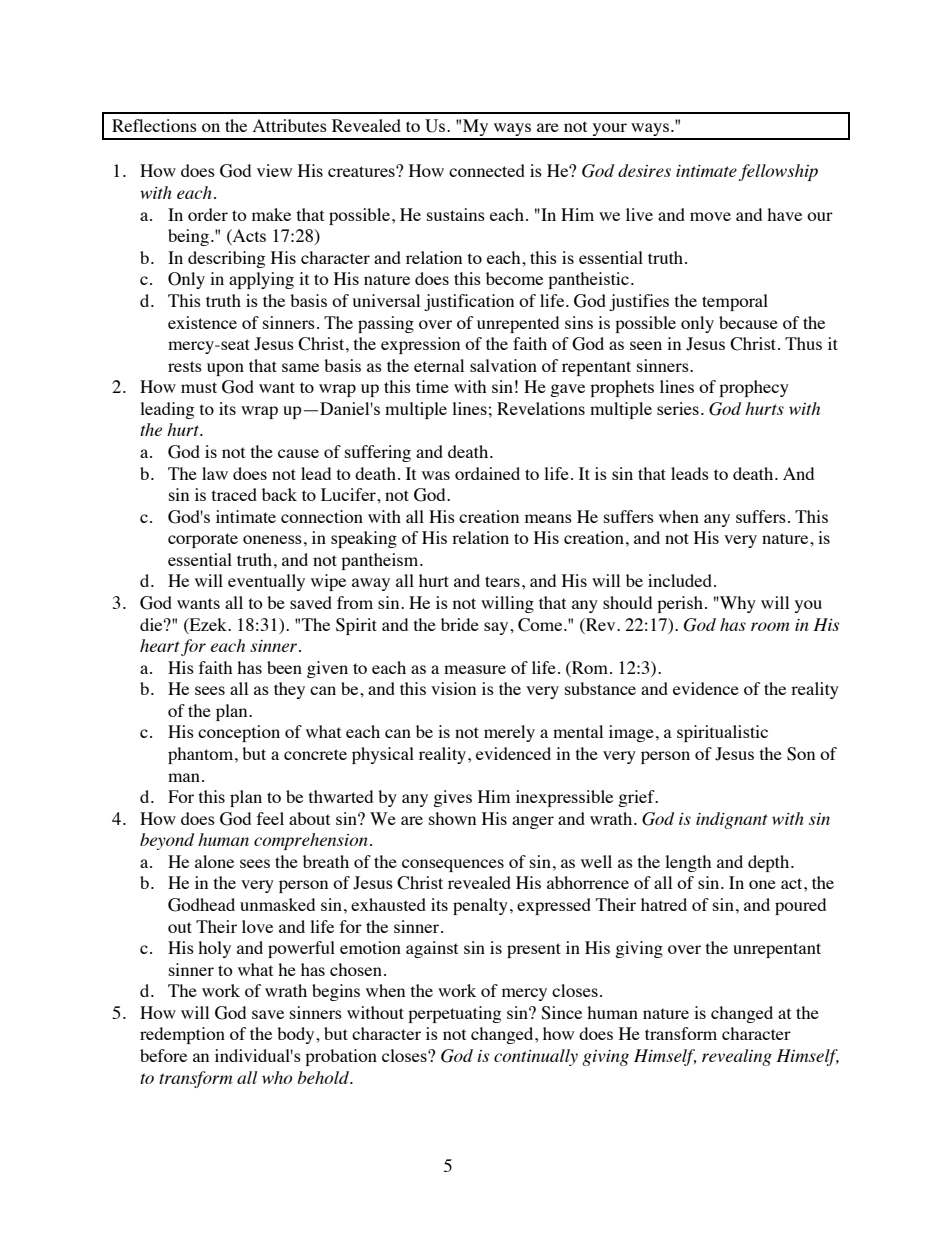 The width and height of the screenshot is (952, 1233). What do you see at coordinates (487, 170) in the screenshot?
I see `connected` at bounding box center [487, 170].
